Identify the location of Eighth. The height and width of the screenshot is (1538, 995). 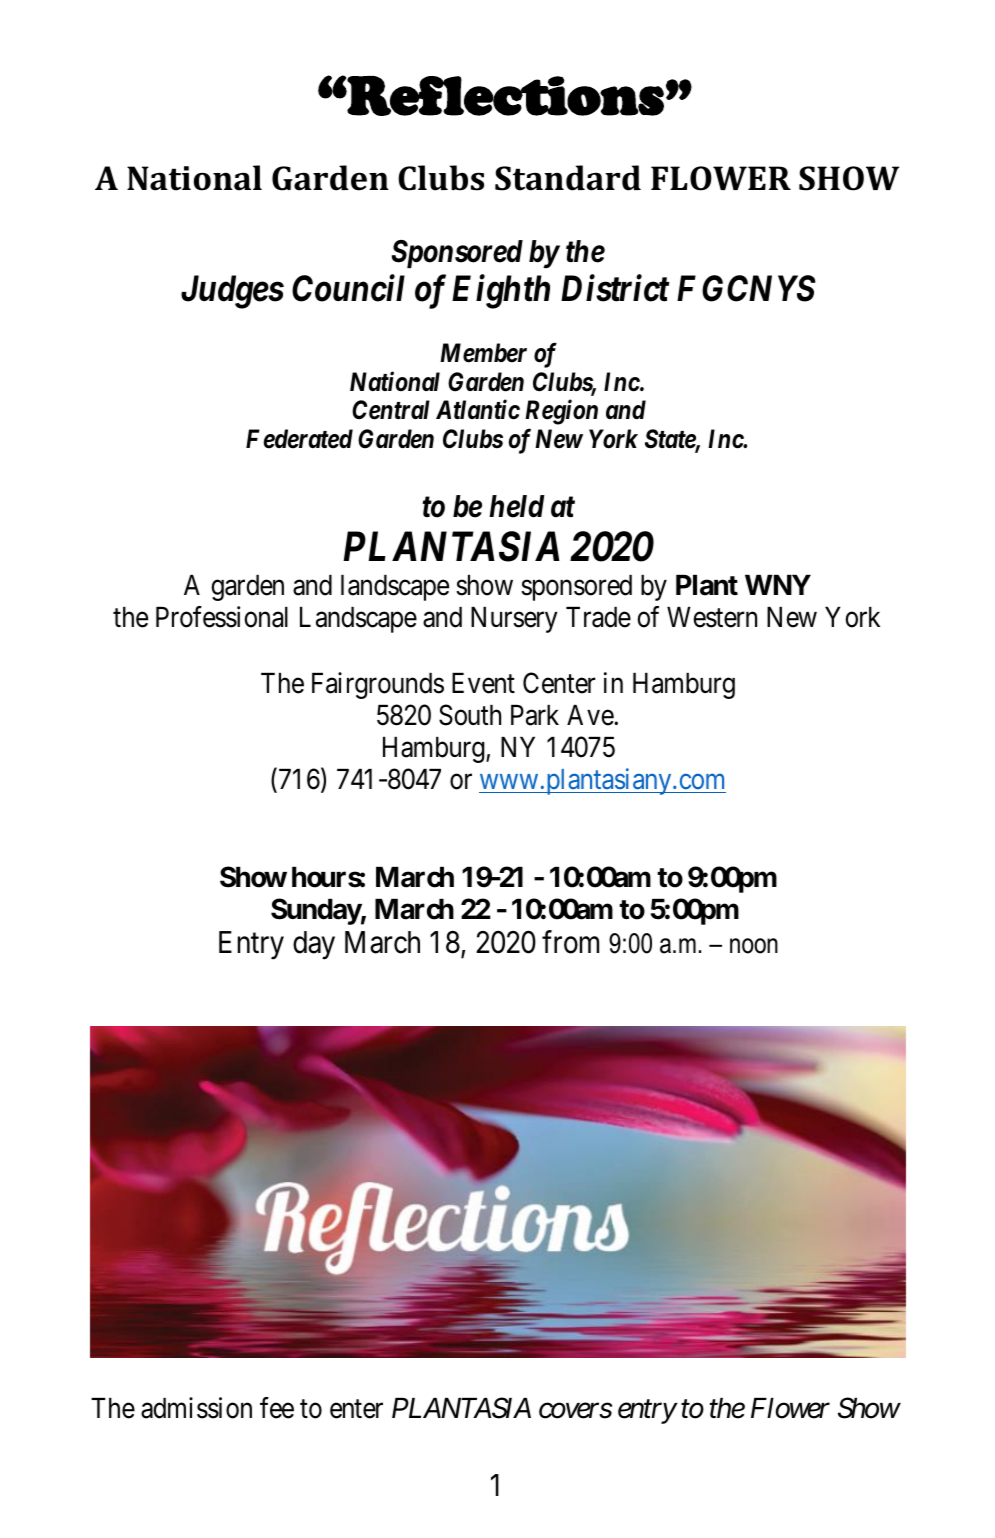
(501, 292).
